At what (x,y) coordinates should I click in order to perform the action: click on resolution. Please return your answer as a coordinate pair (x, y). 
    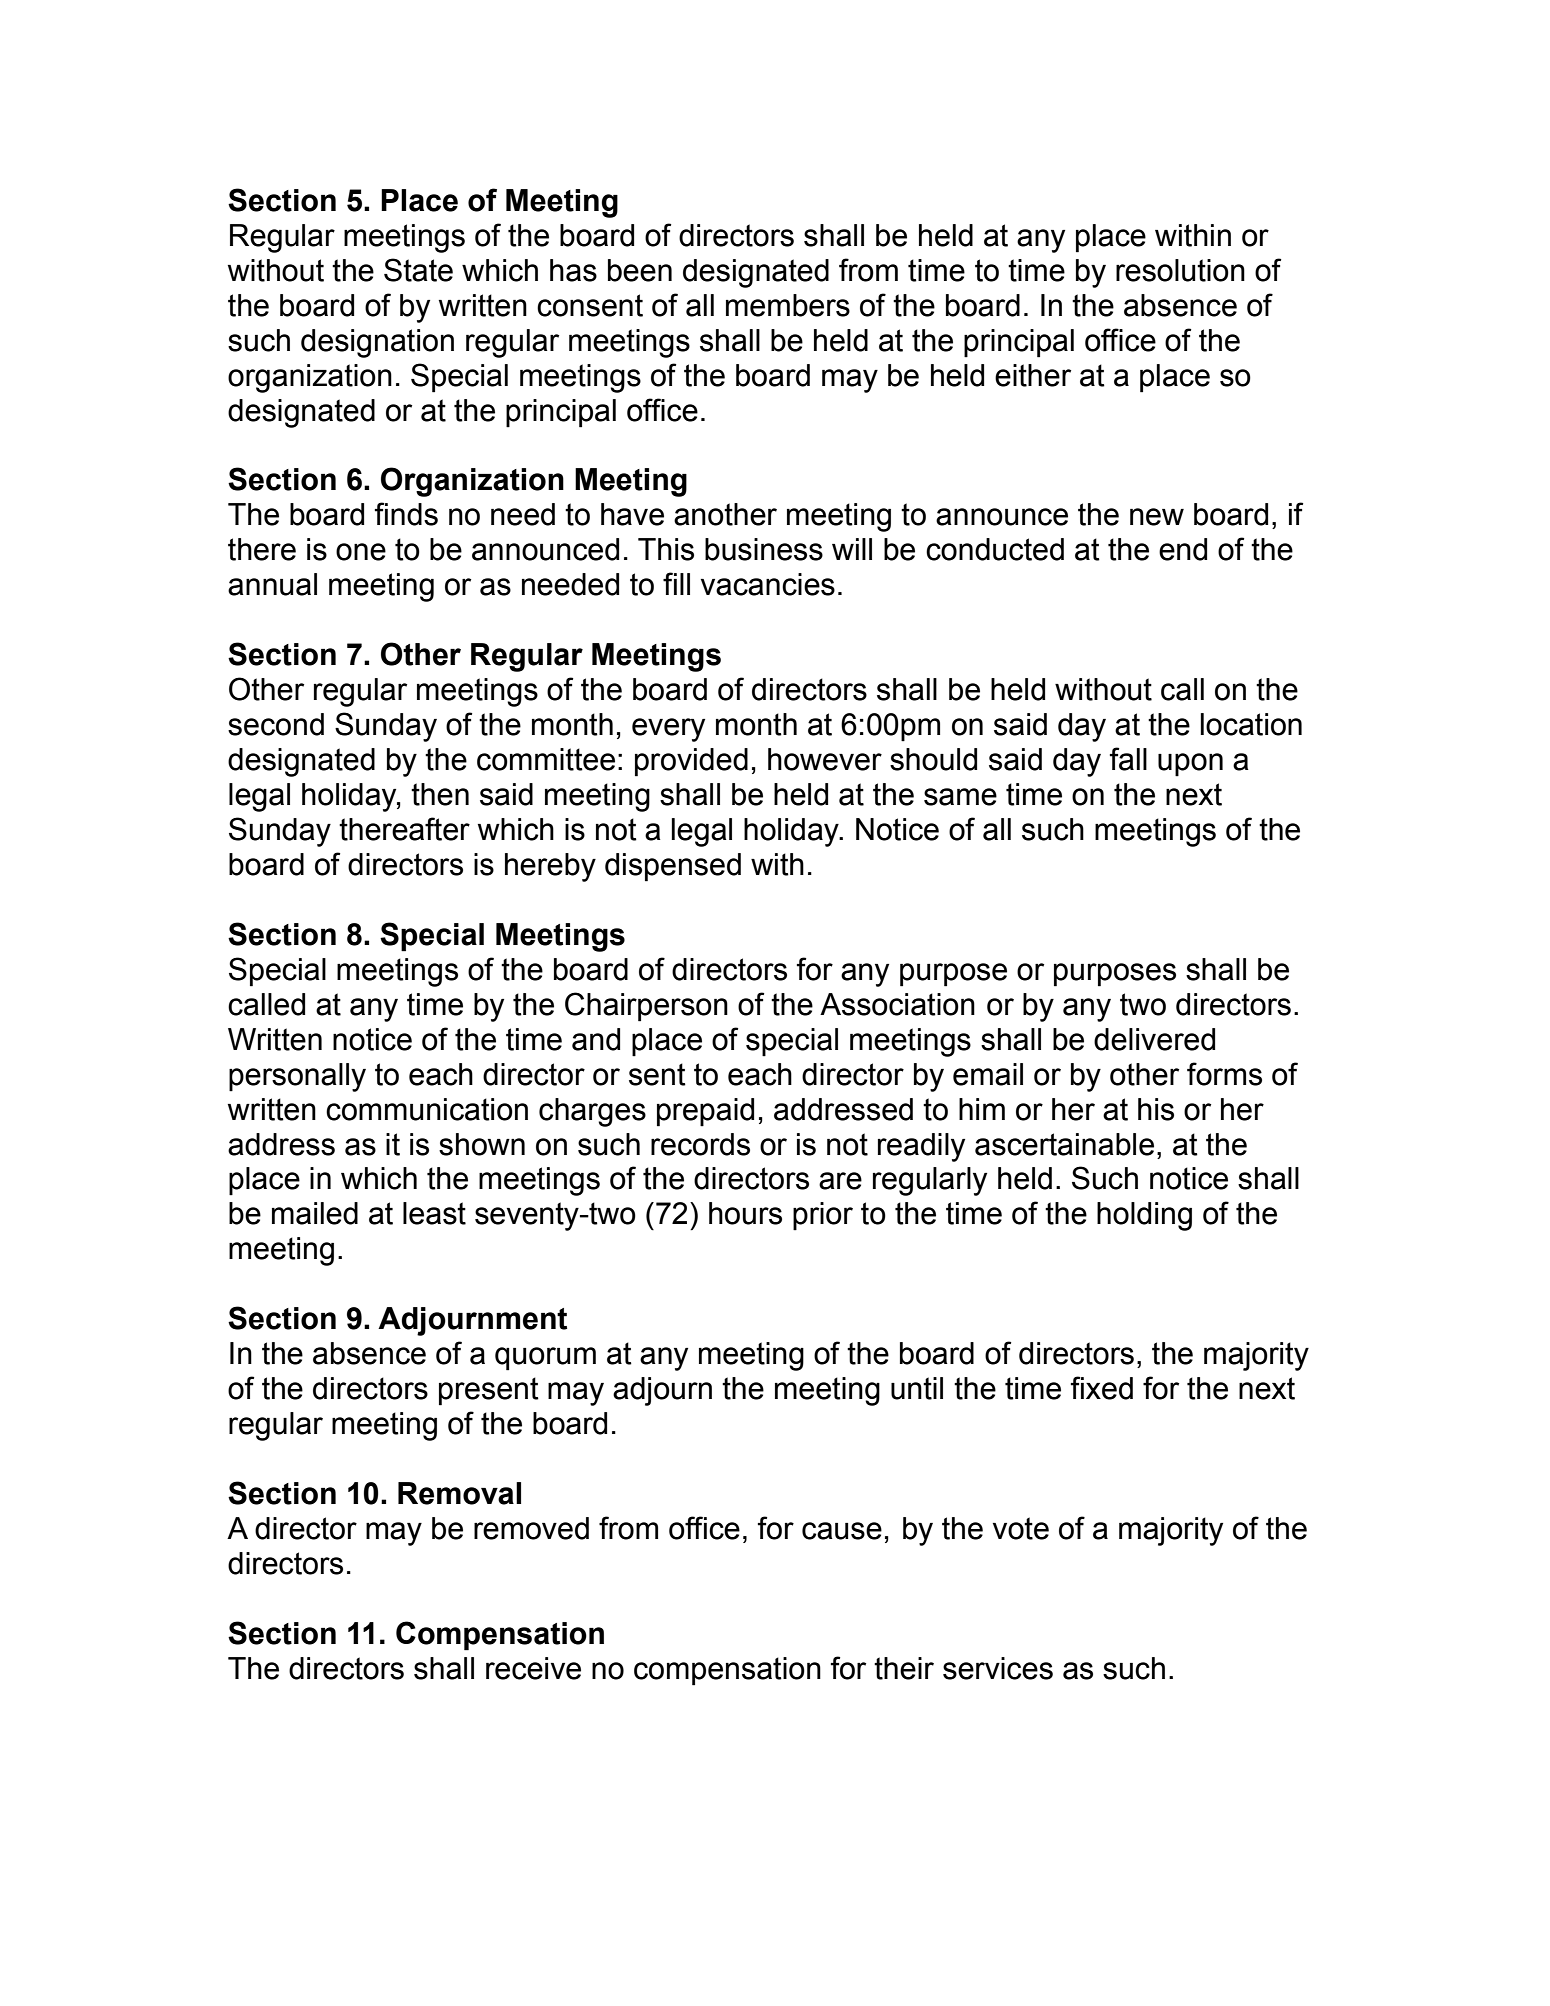
    Looking at the image, I should click on (1180, 270).
